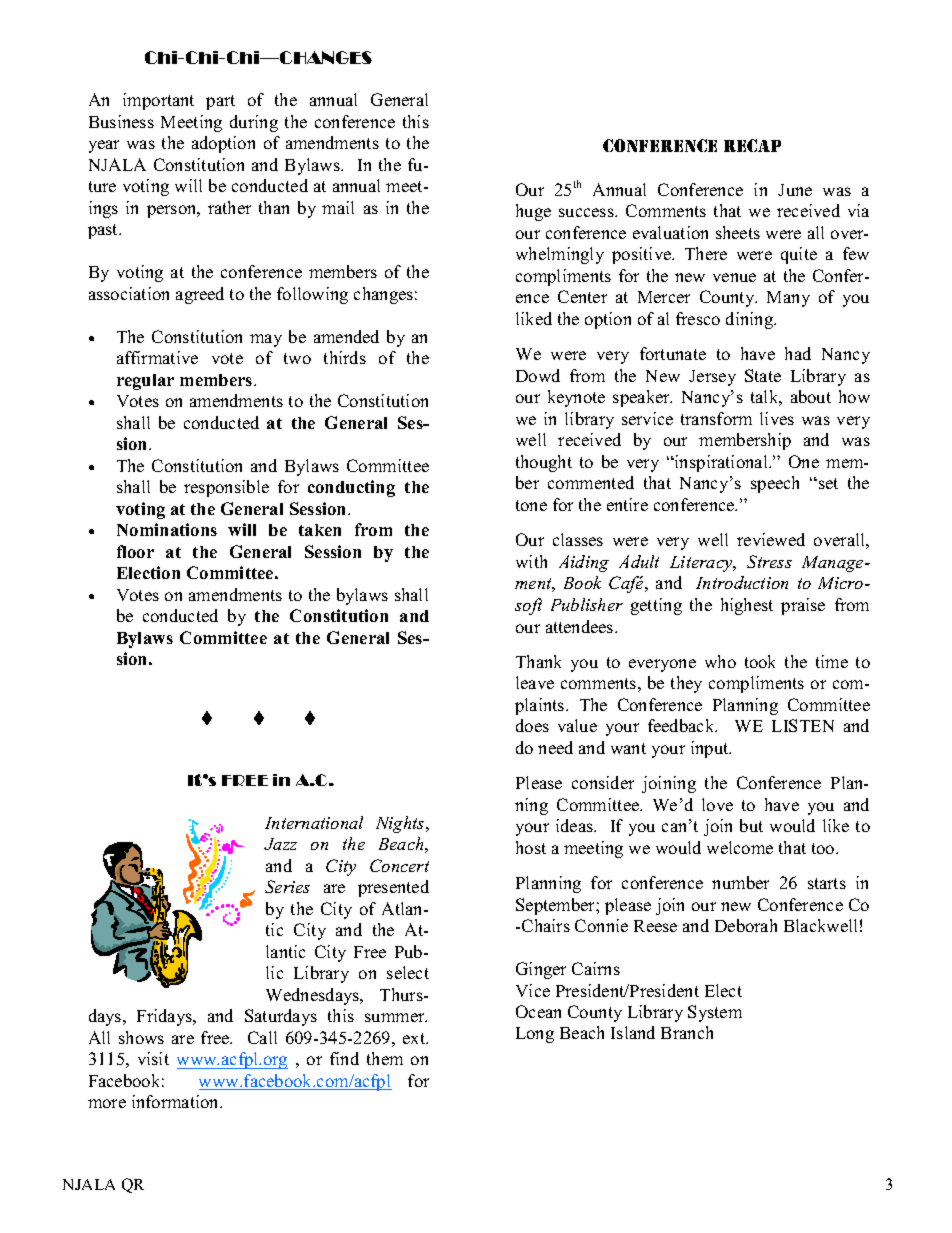  What do you see at coordinates (533, 212) in the screenshot?
I see `huge` at bounding box center [533, 212].
